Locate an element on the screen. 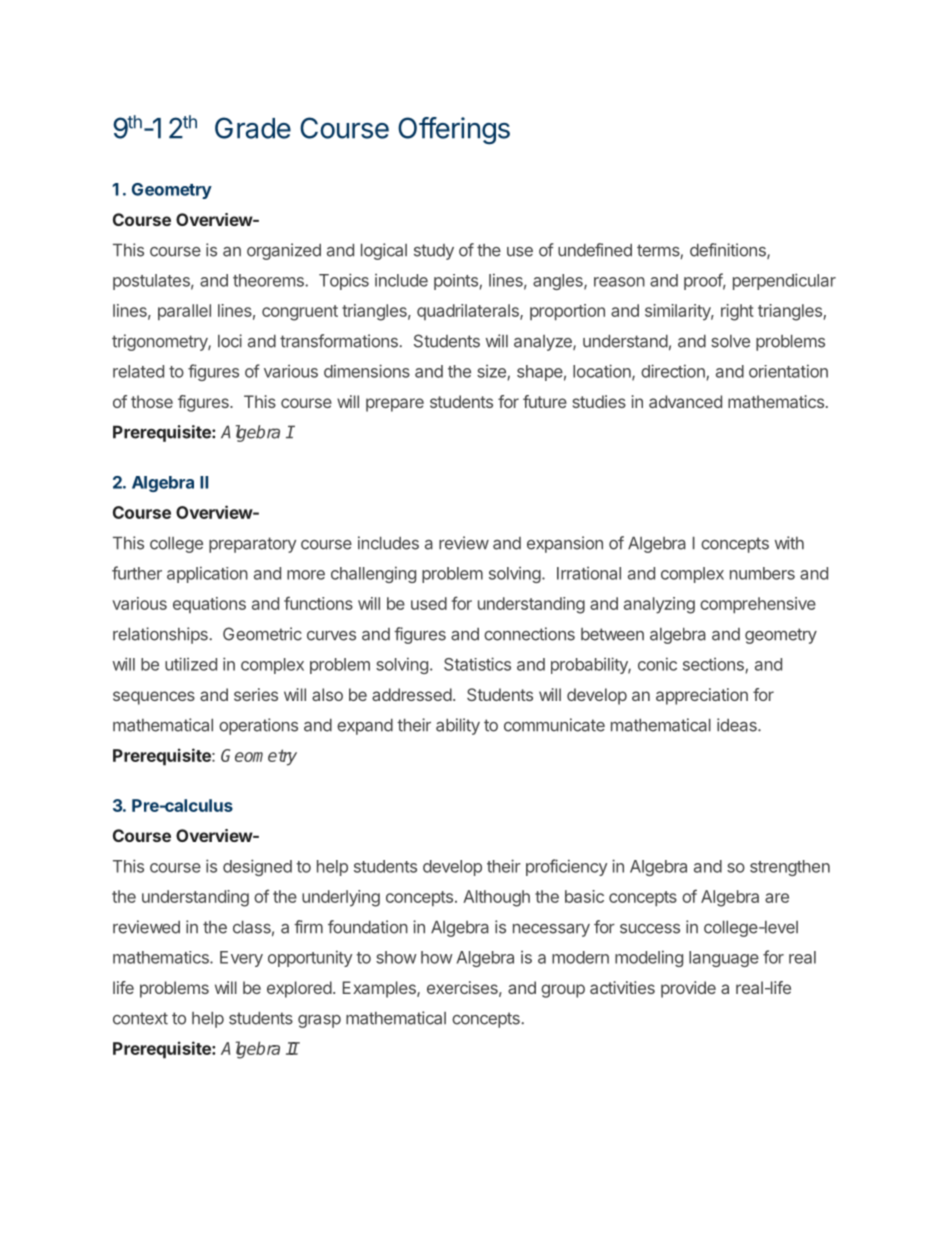  Examples is located at coordinates (380, 989).
